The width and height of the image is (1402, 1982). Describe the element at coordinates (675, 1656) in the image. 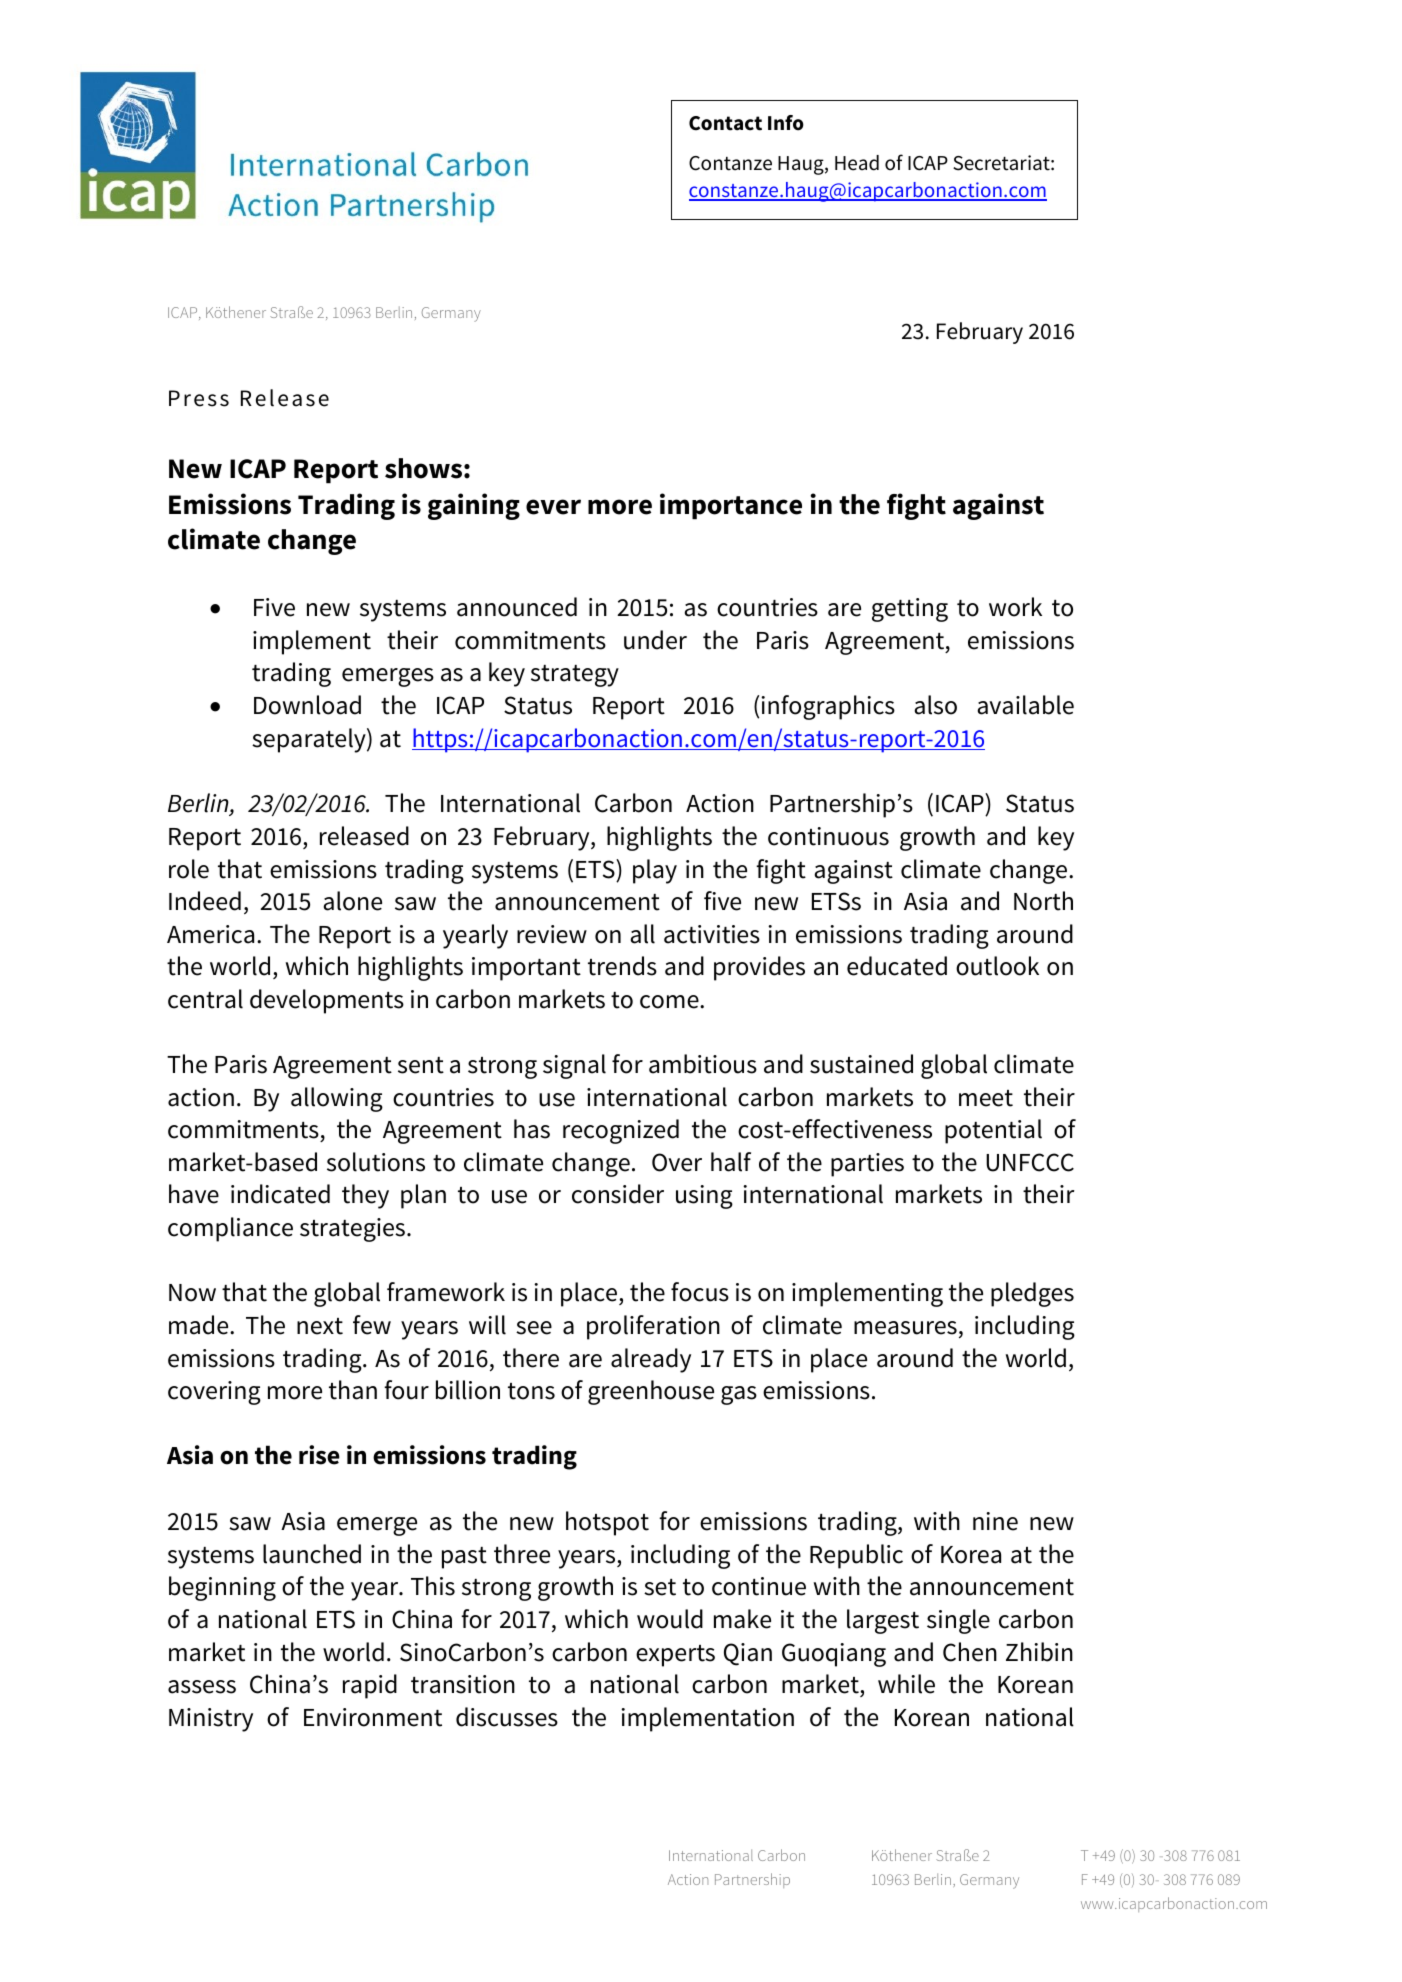

I see `experts` at that location.
